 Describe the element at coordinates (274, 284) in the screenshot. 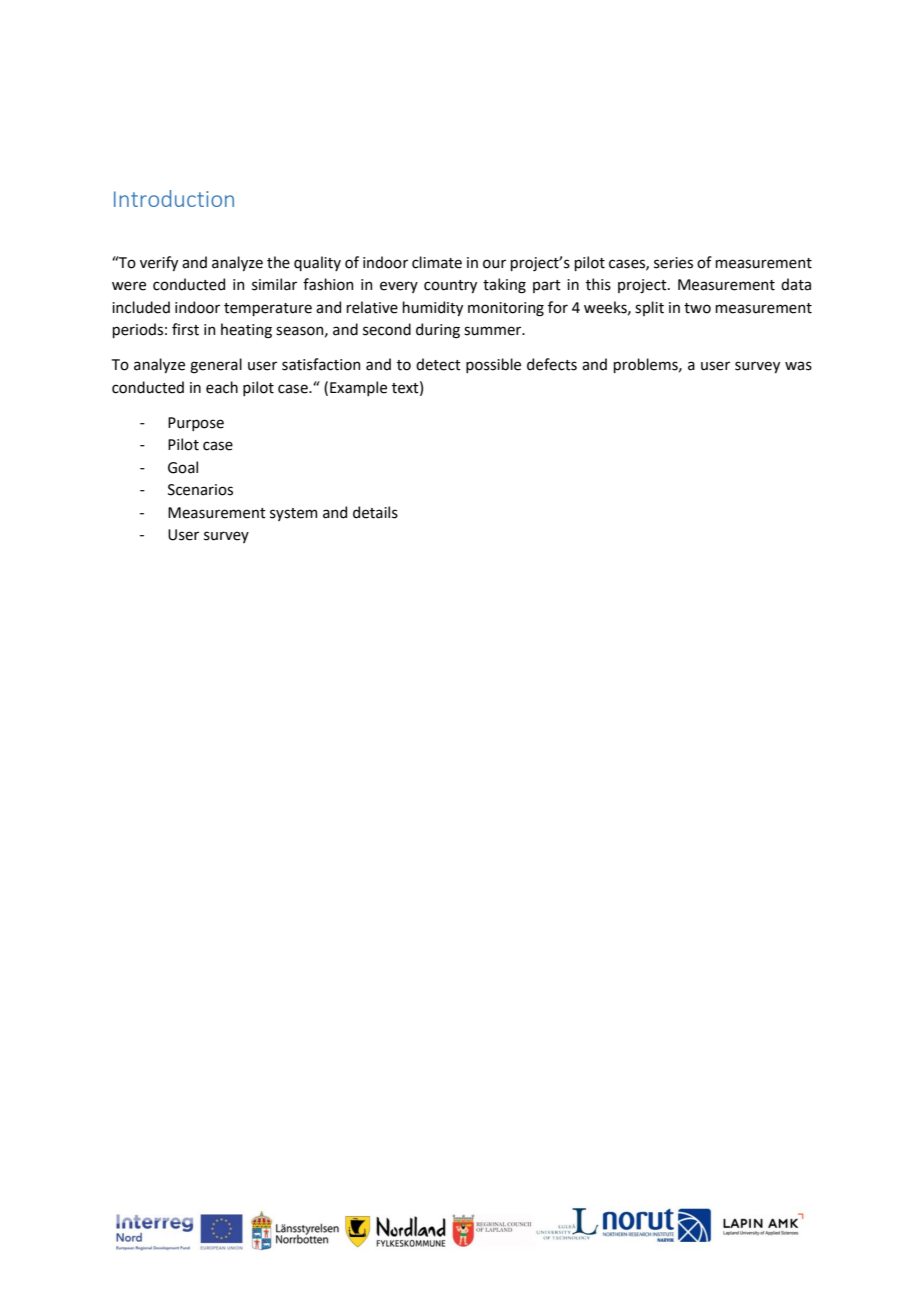

I see `similar` at that location.
